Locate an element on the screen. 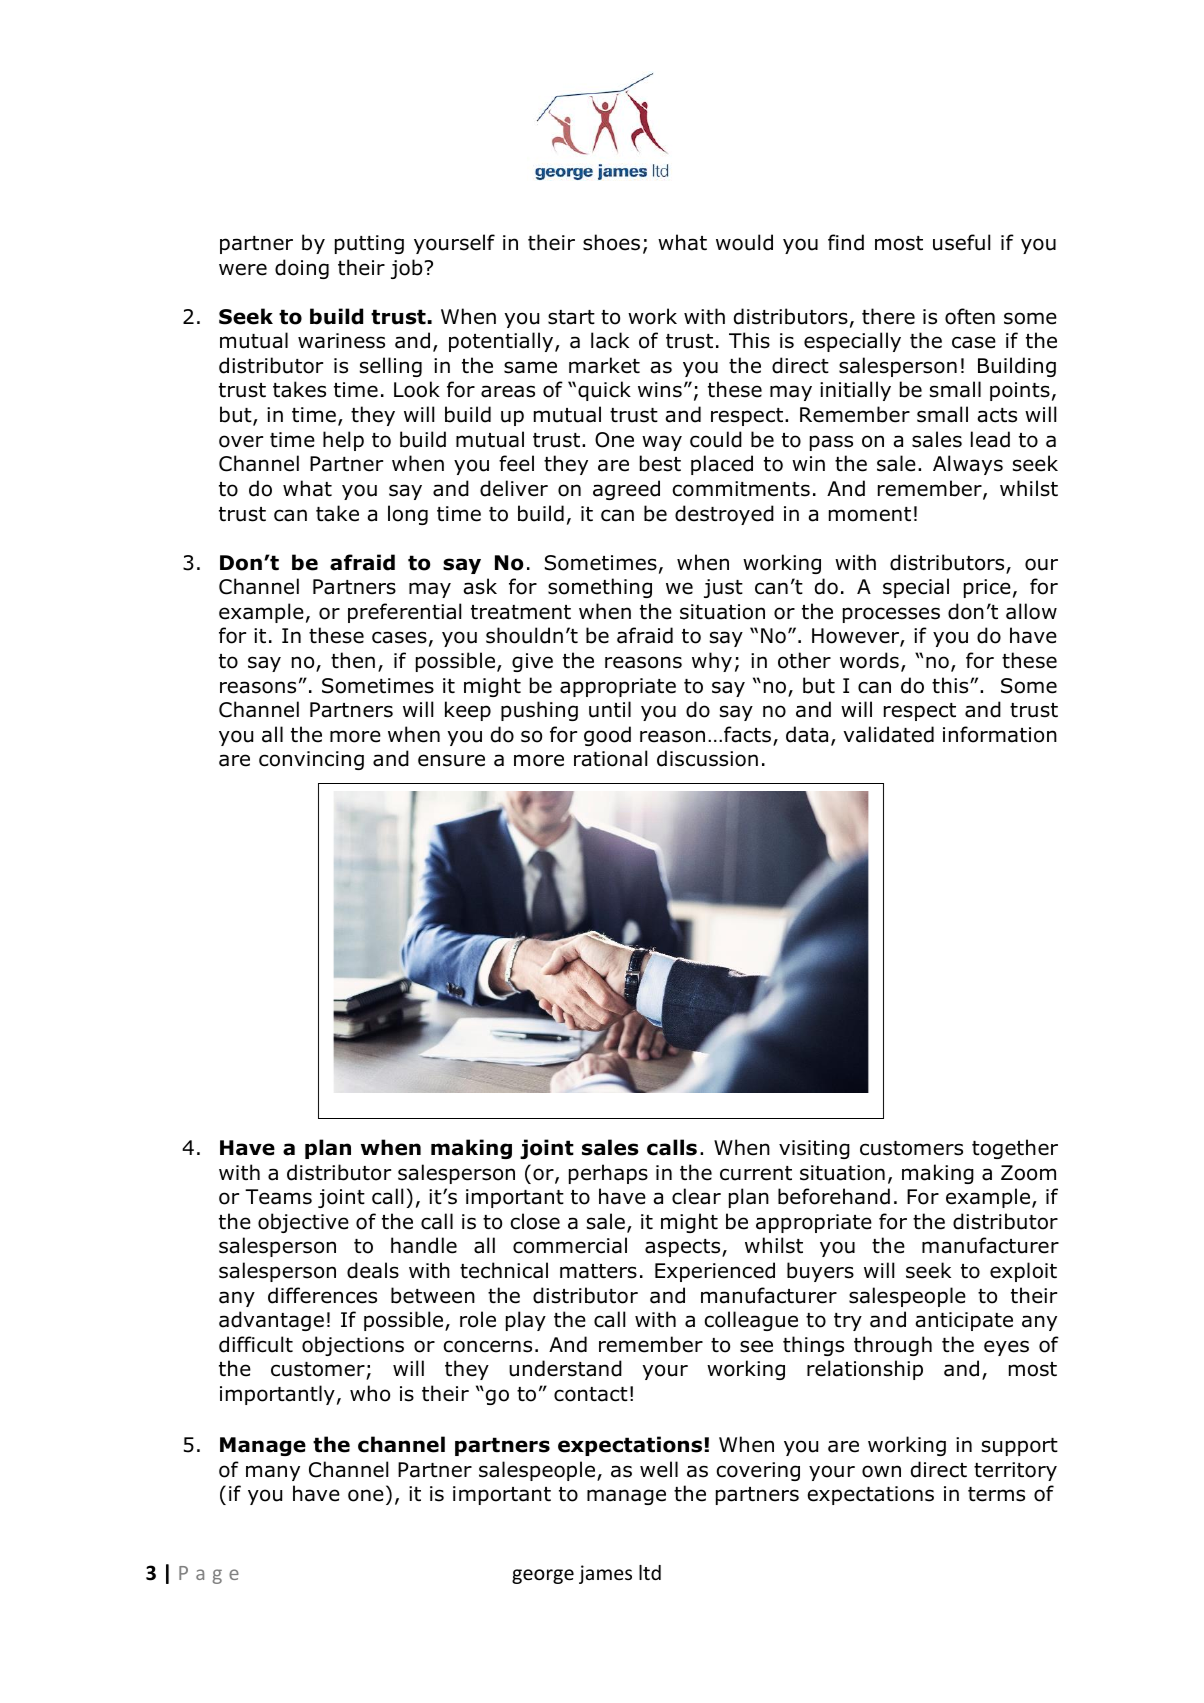 The height and width of the screenshot is (1703, 1204). doing is located at coordinates (302, 269).
